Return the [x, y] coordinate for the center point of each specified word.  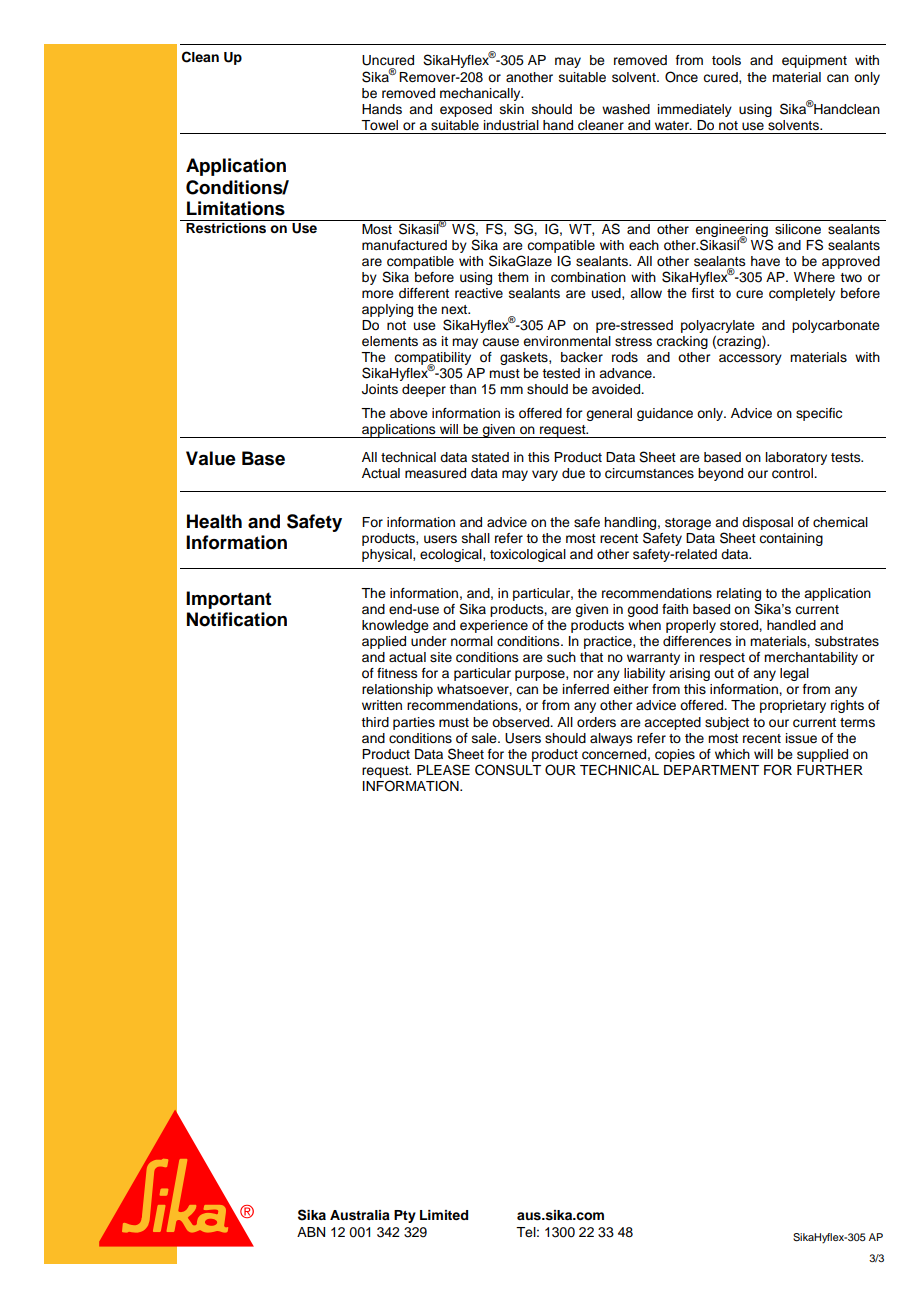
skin [512, 109]
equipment [814, 61]
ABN [311, 1232]
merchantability [811, 658]
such [561, 657]
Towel [379, 125]
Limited [444, 1215]
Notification [237, 619]
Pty [405, 1216]
